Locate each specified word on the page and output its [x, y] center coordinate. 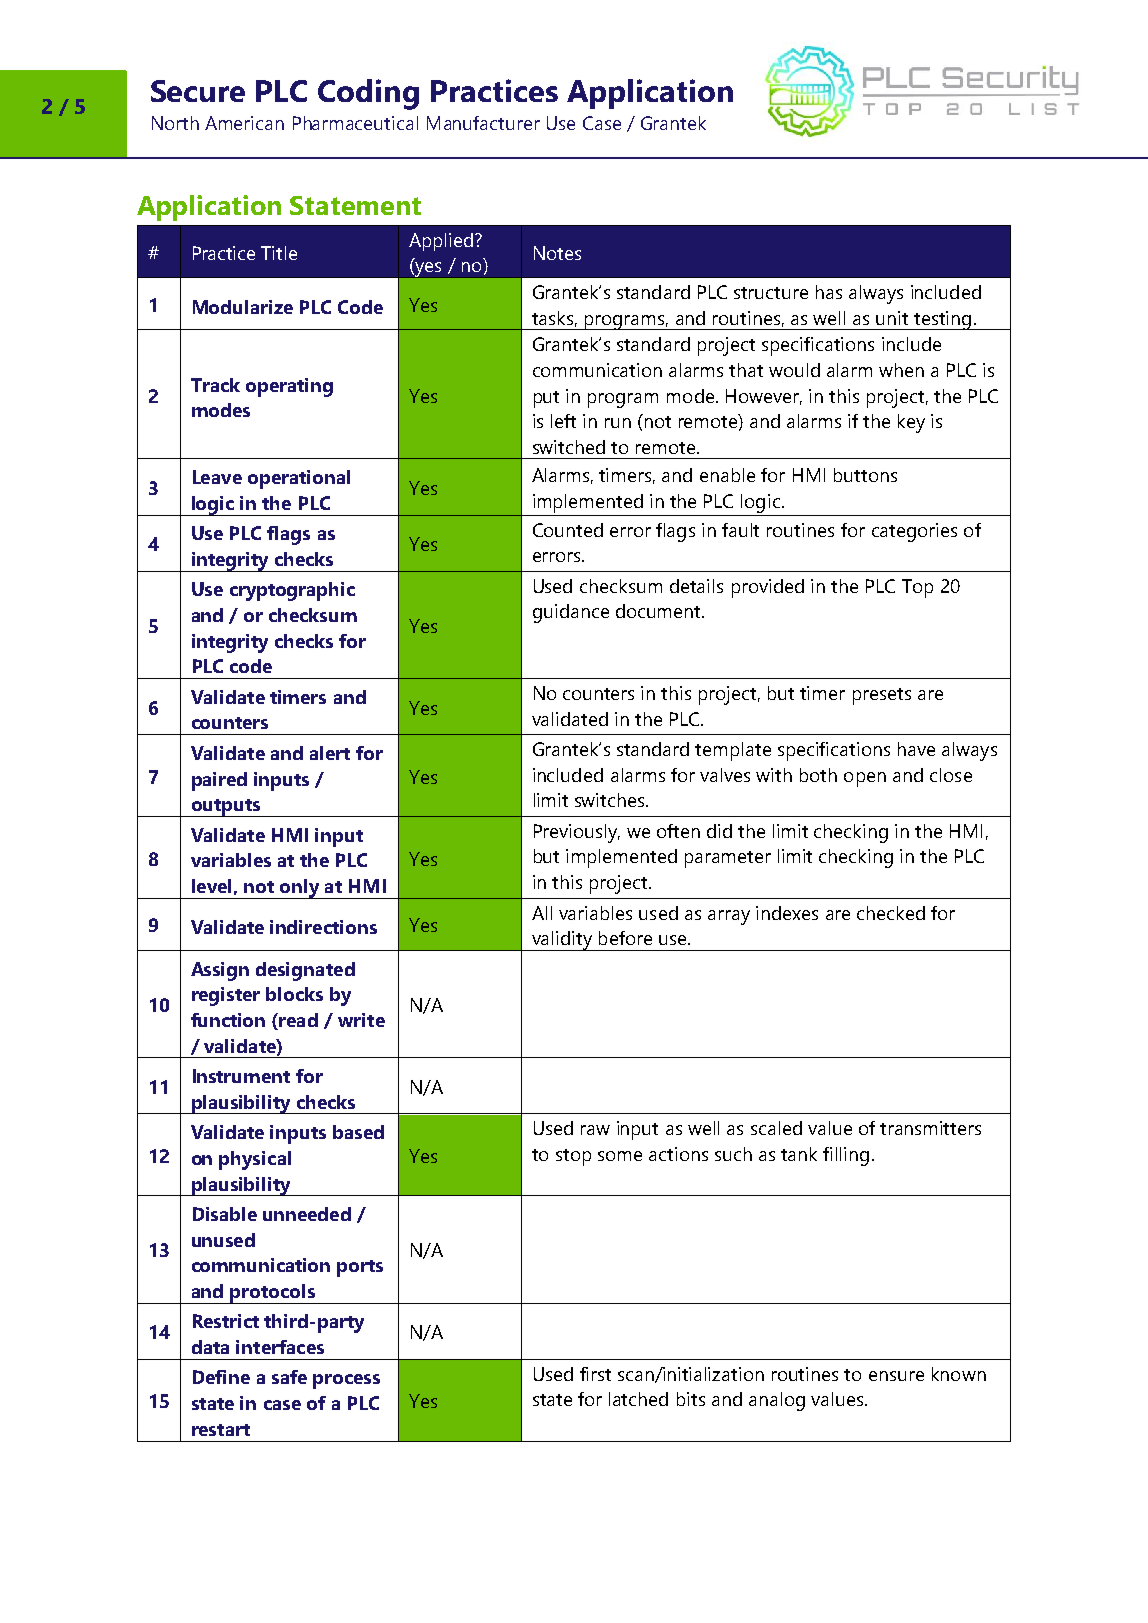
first [595, 1374]
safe [289, 1377]
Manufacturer [483, 123]
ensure [896, 1376]
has [829, 292]
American [244, 123]
